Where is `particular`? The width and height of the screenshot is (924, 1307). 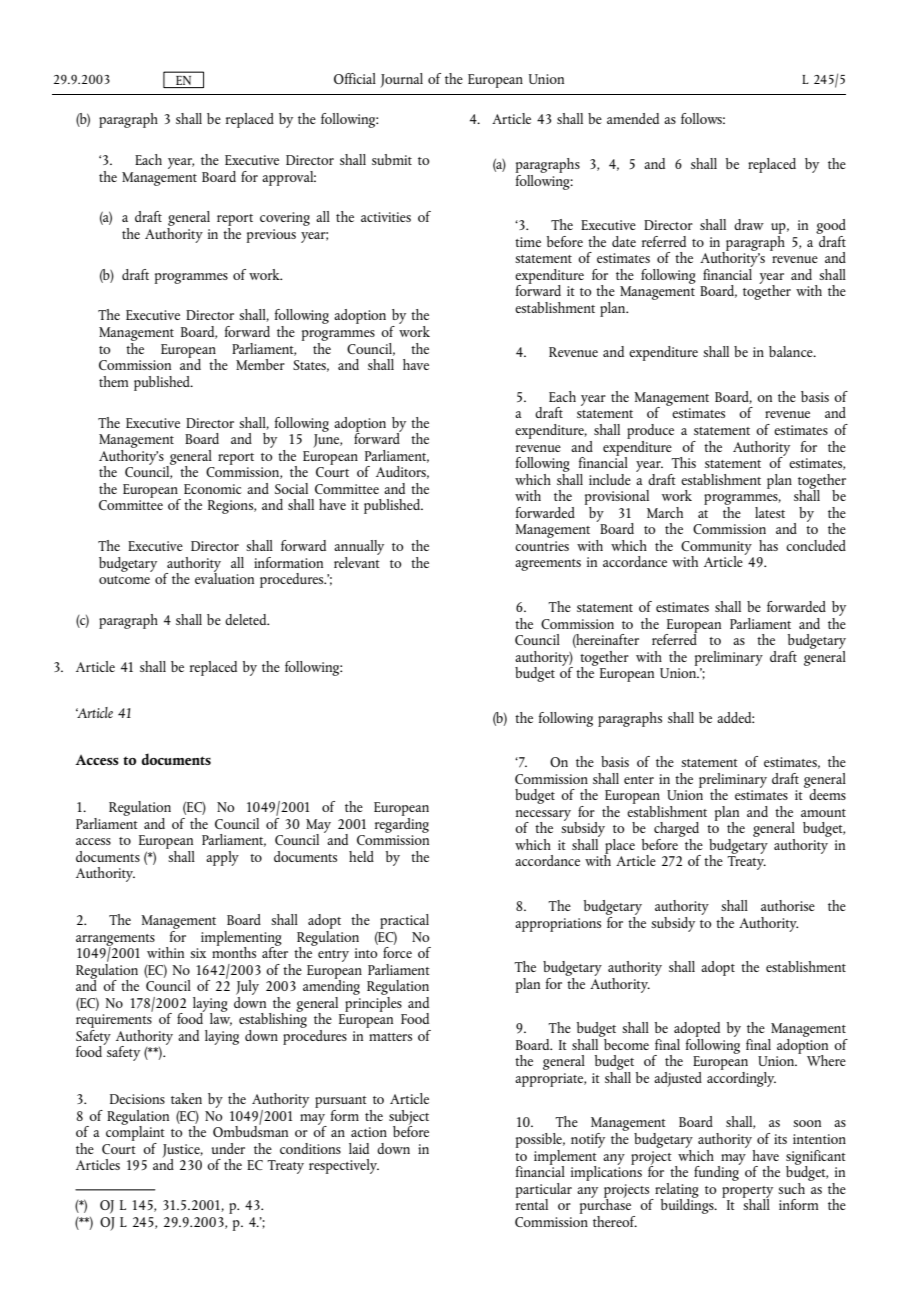 particular is located at coordinates (544, 1191).
